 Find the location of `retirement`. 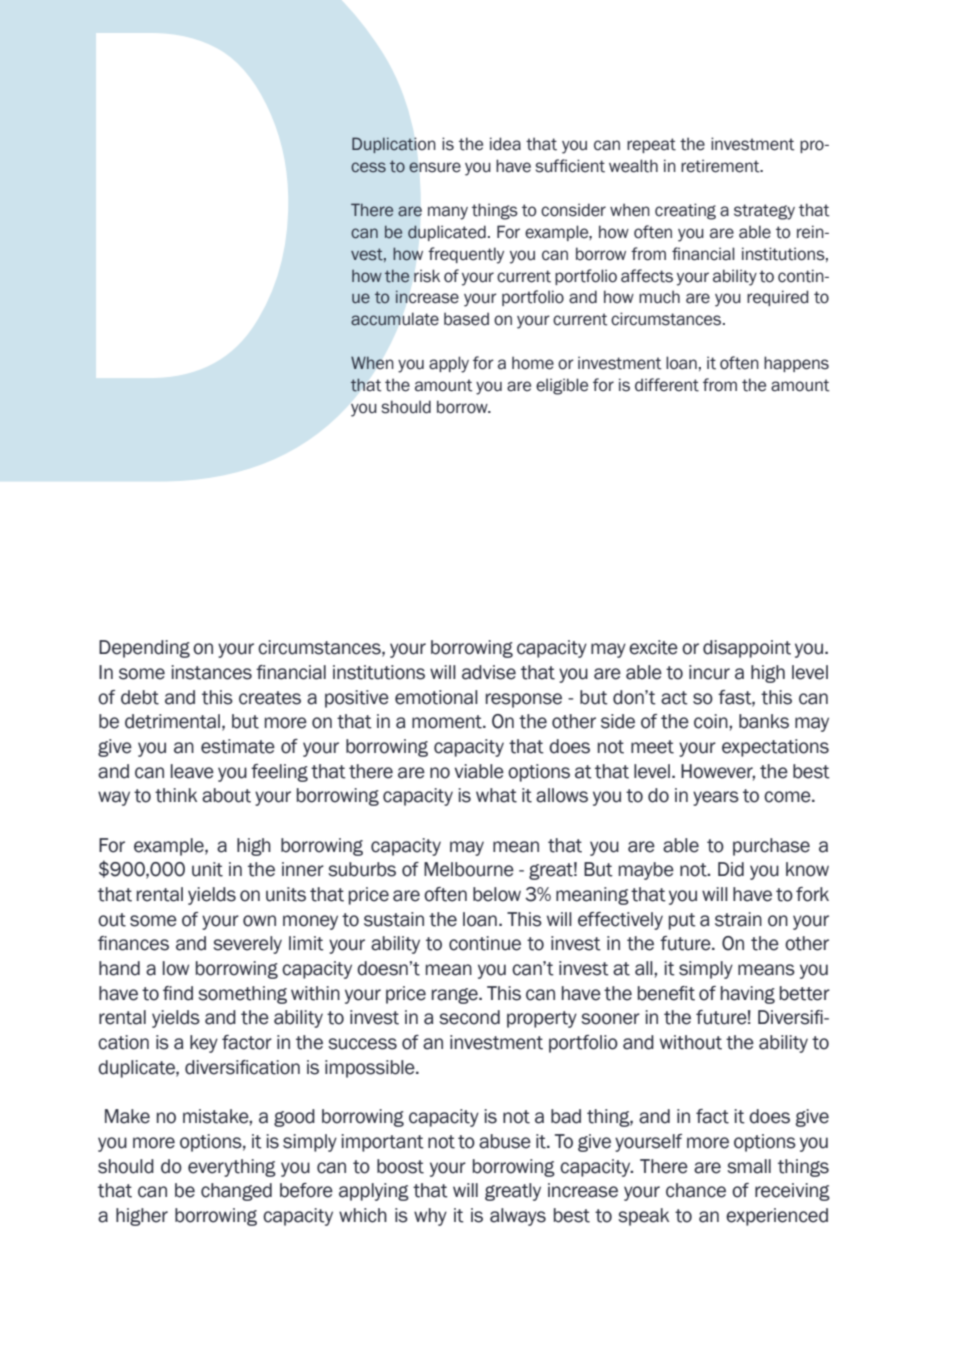

retirement is located at coordinates (721, 166).
